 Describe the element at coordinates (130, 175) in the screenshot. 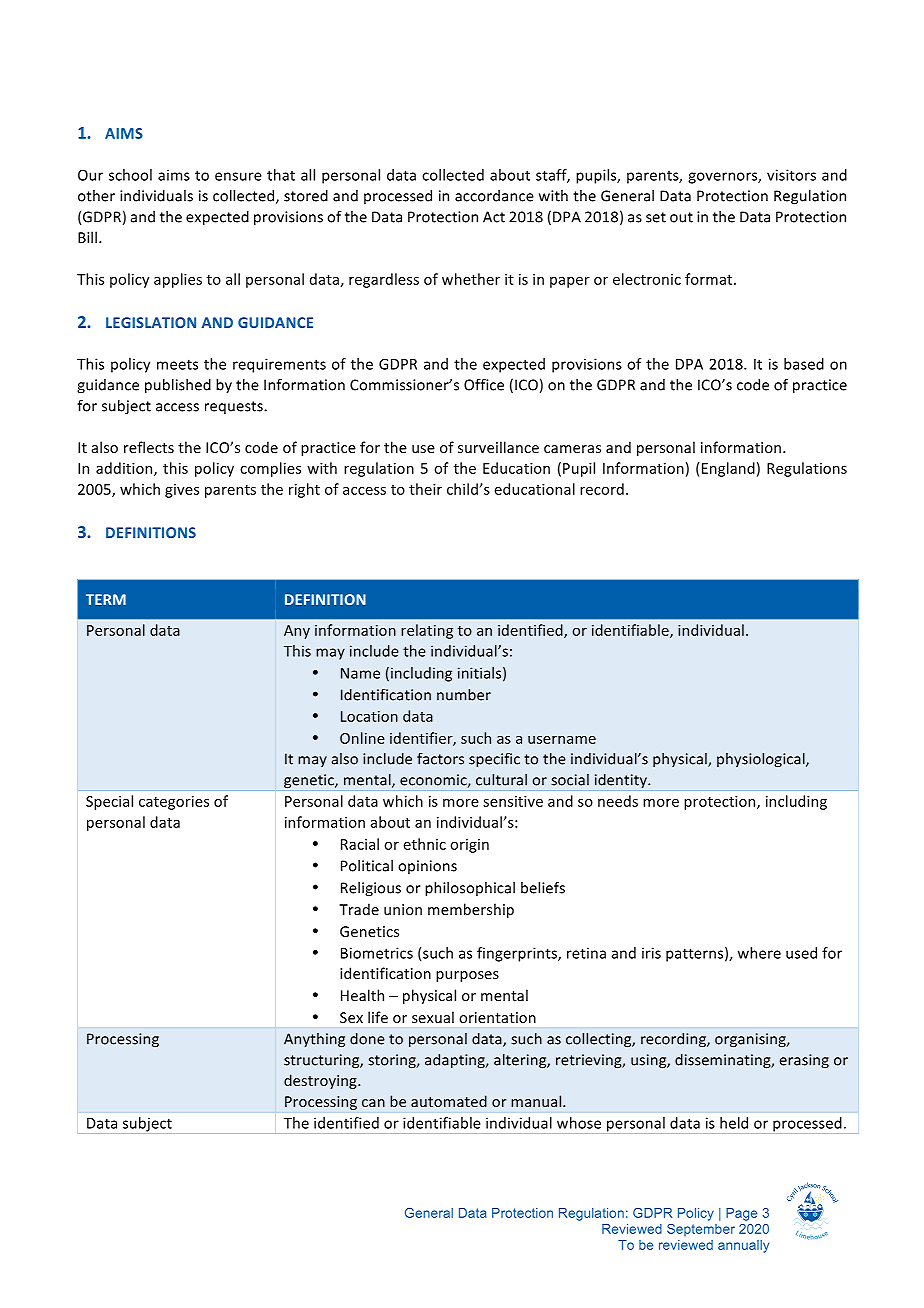

I see `school` at that location.
